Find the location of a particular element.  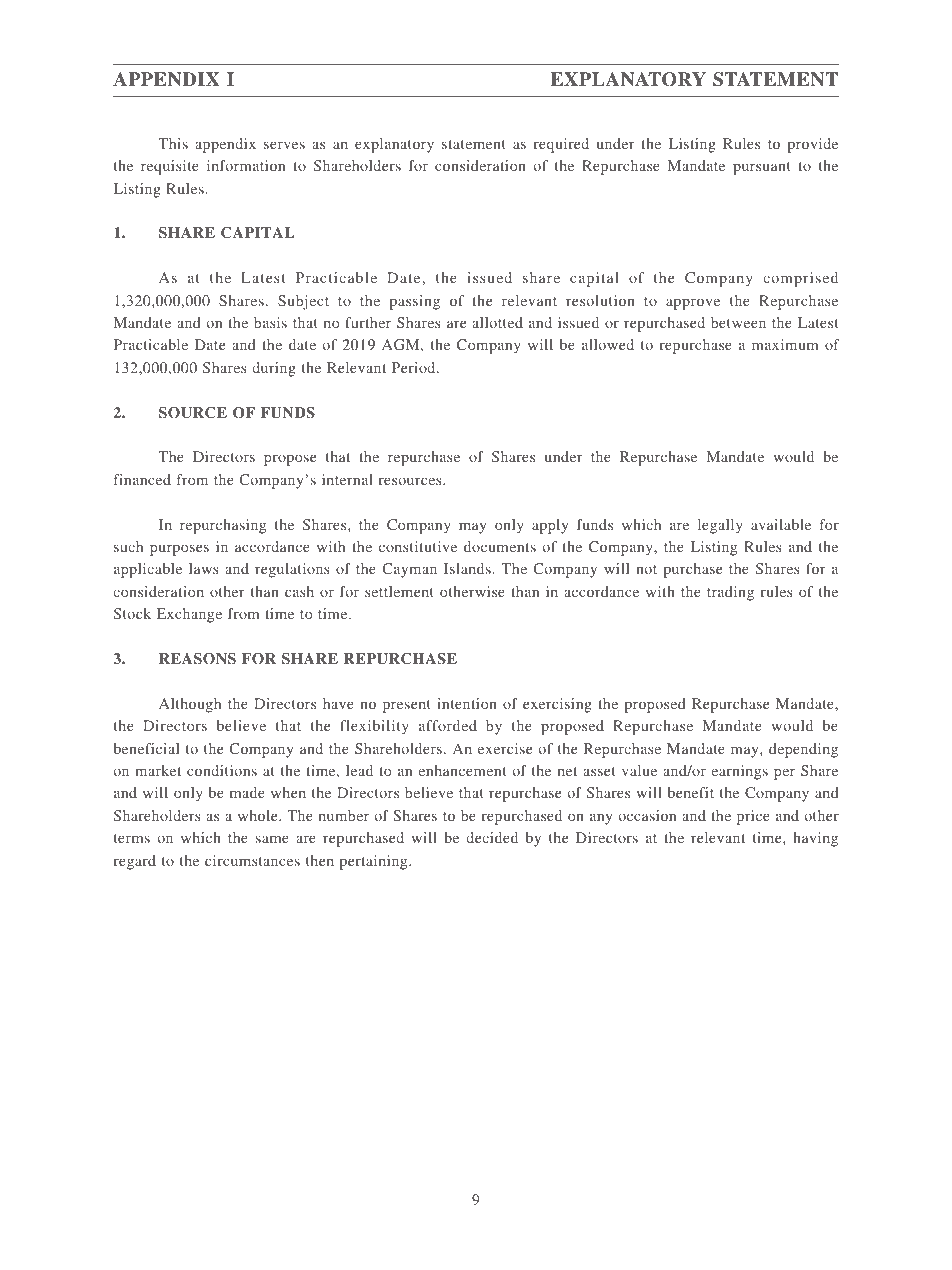

required is located at coordinates (561, 145).
